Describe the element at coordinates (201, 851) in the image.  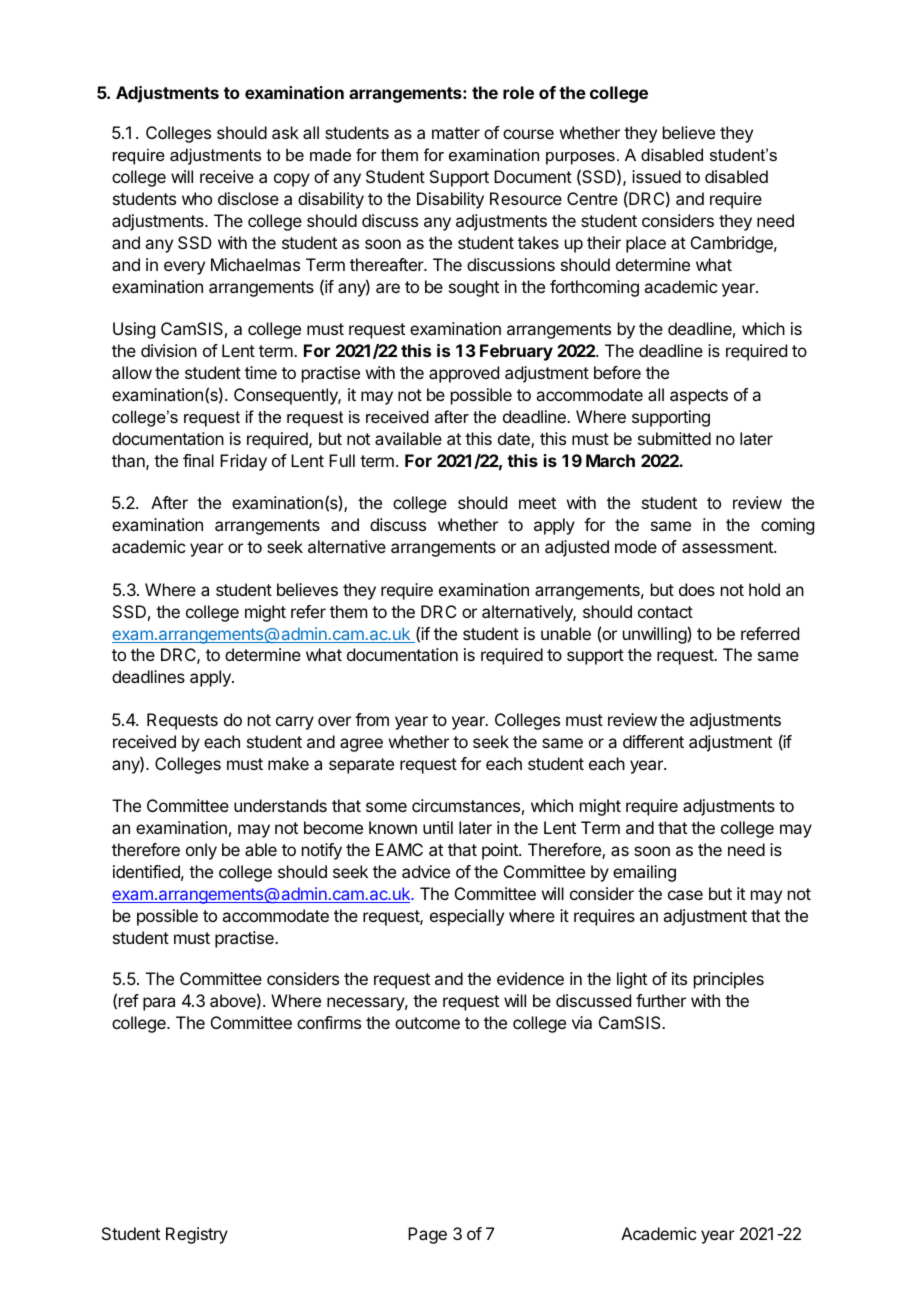
I see `only` at that location.
